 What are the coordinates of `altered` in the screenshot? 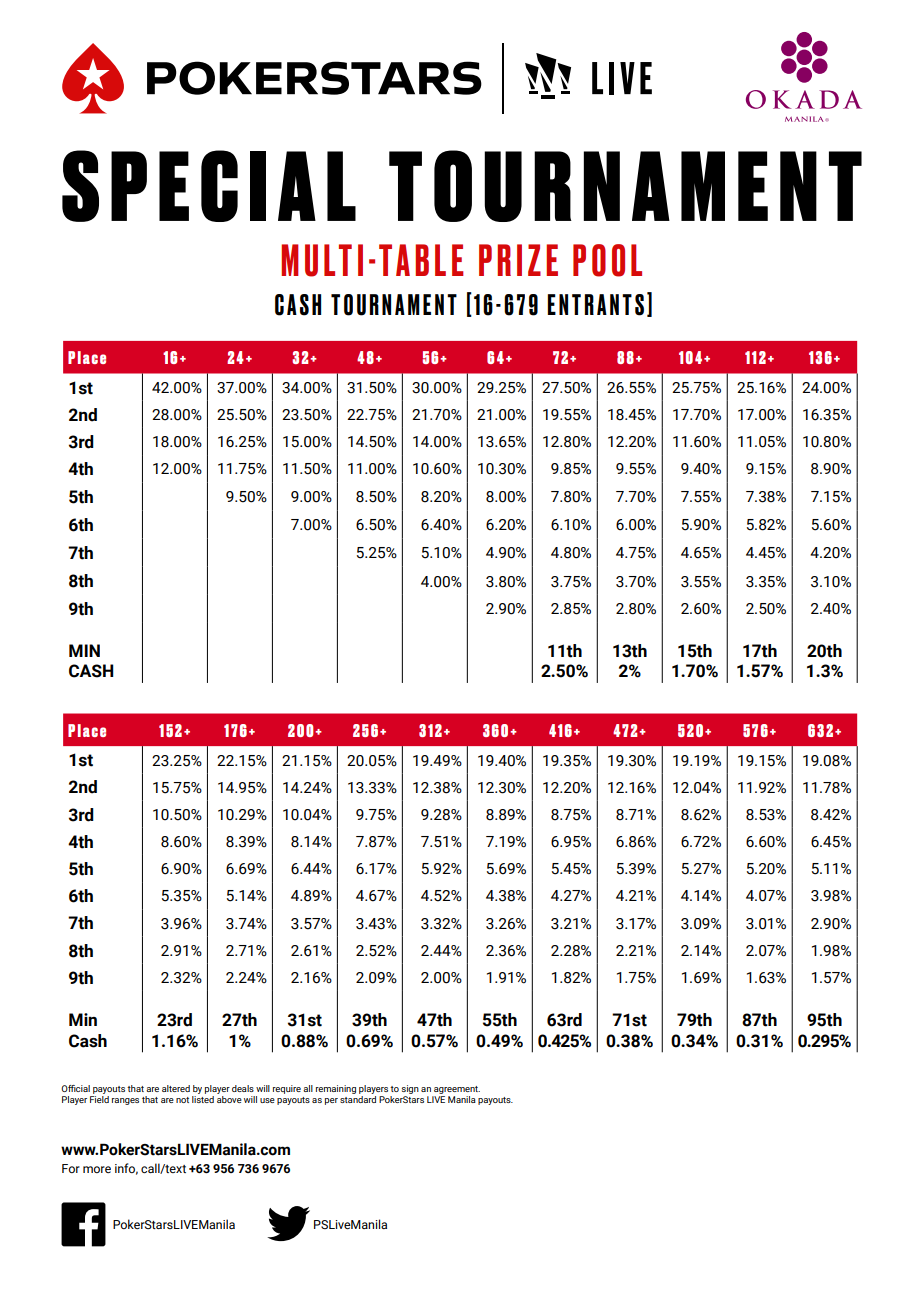 It's located at (176, 1088).
